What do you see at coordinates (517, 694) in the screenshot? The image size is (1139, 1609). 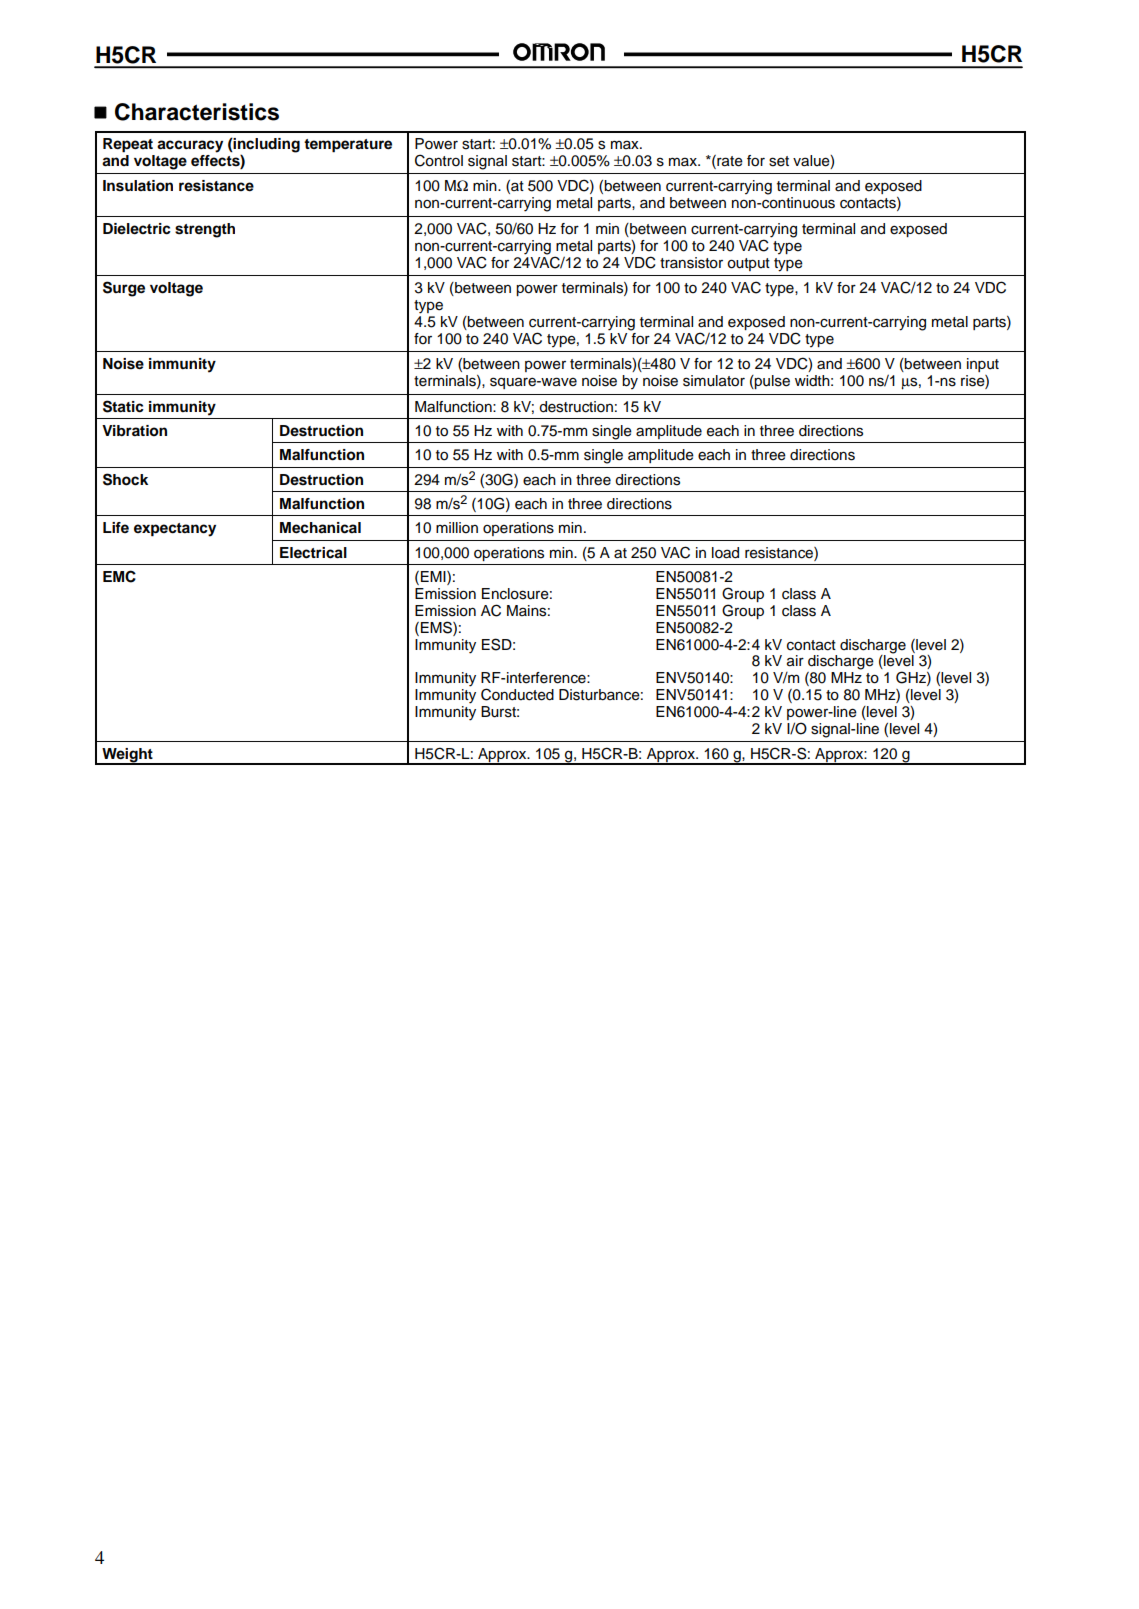 I see `Conducted` at bounding box center [517, 694].
